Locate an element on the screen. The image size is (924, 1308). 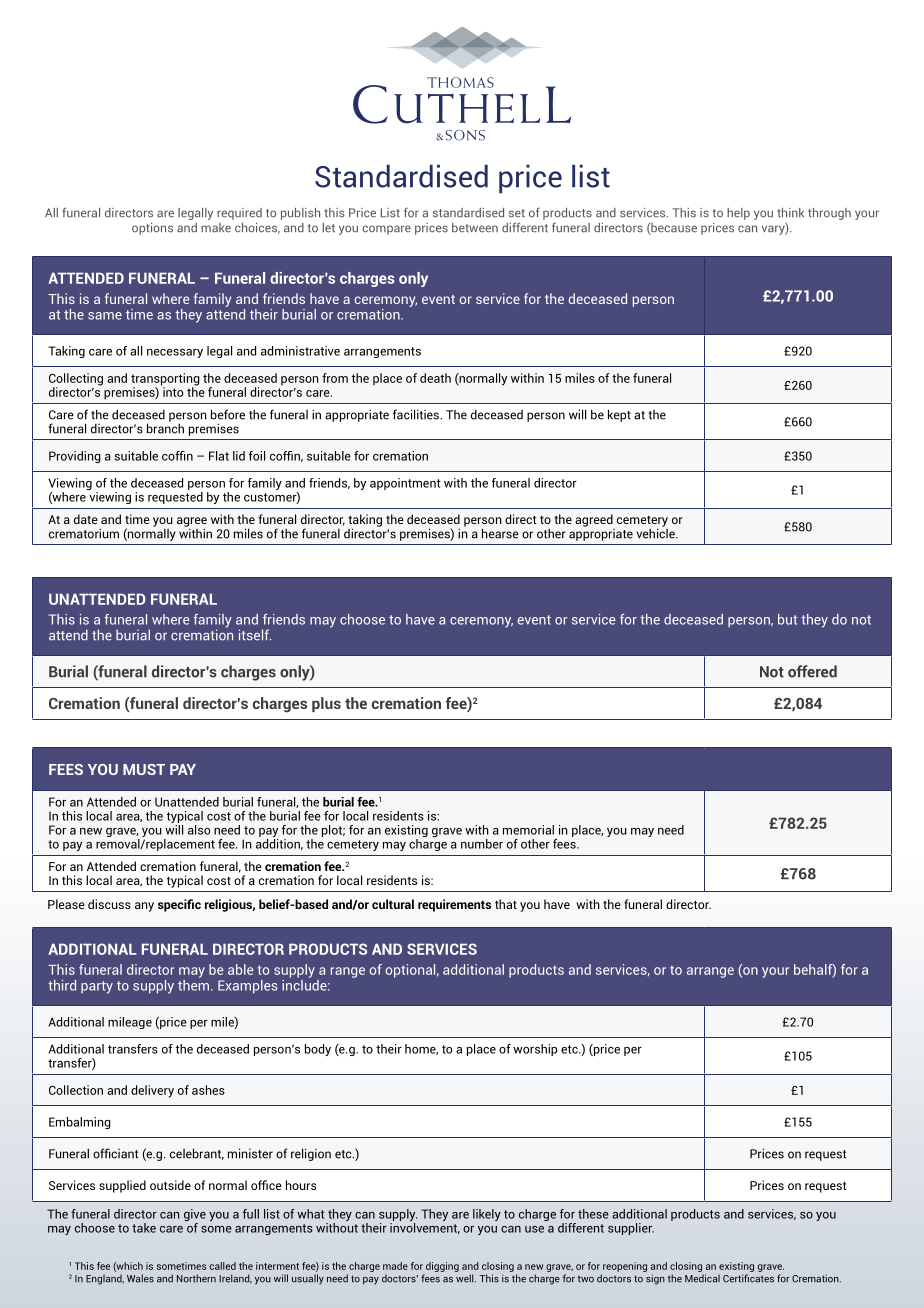
that is located at coordinates (506, 904).
